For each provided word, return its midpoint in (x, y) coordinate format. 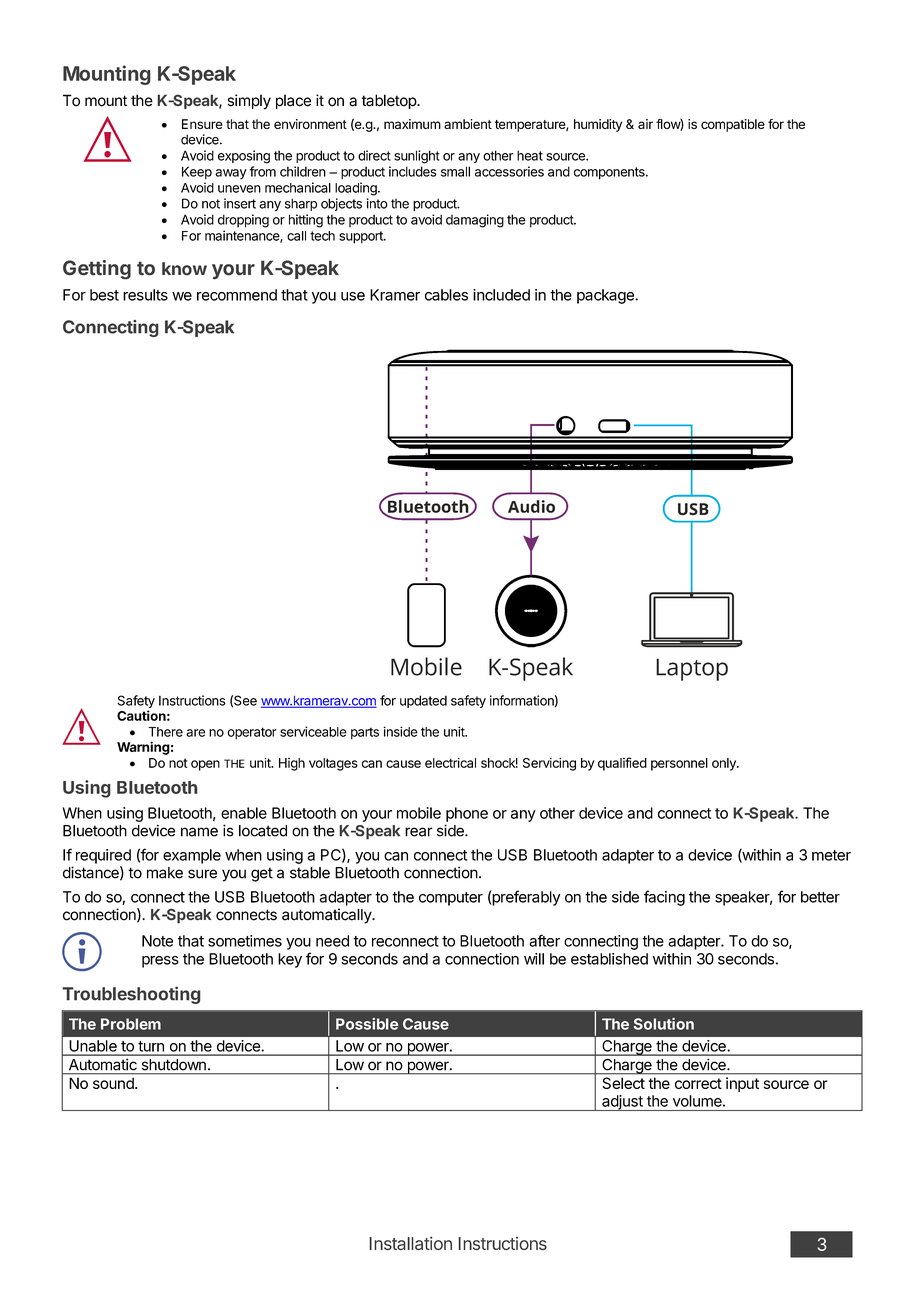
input (742, 1084)
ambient (468, 124)
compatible (733, 125)
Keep (197, 173)
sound (114, 1083)
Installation (411, 1243)
